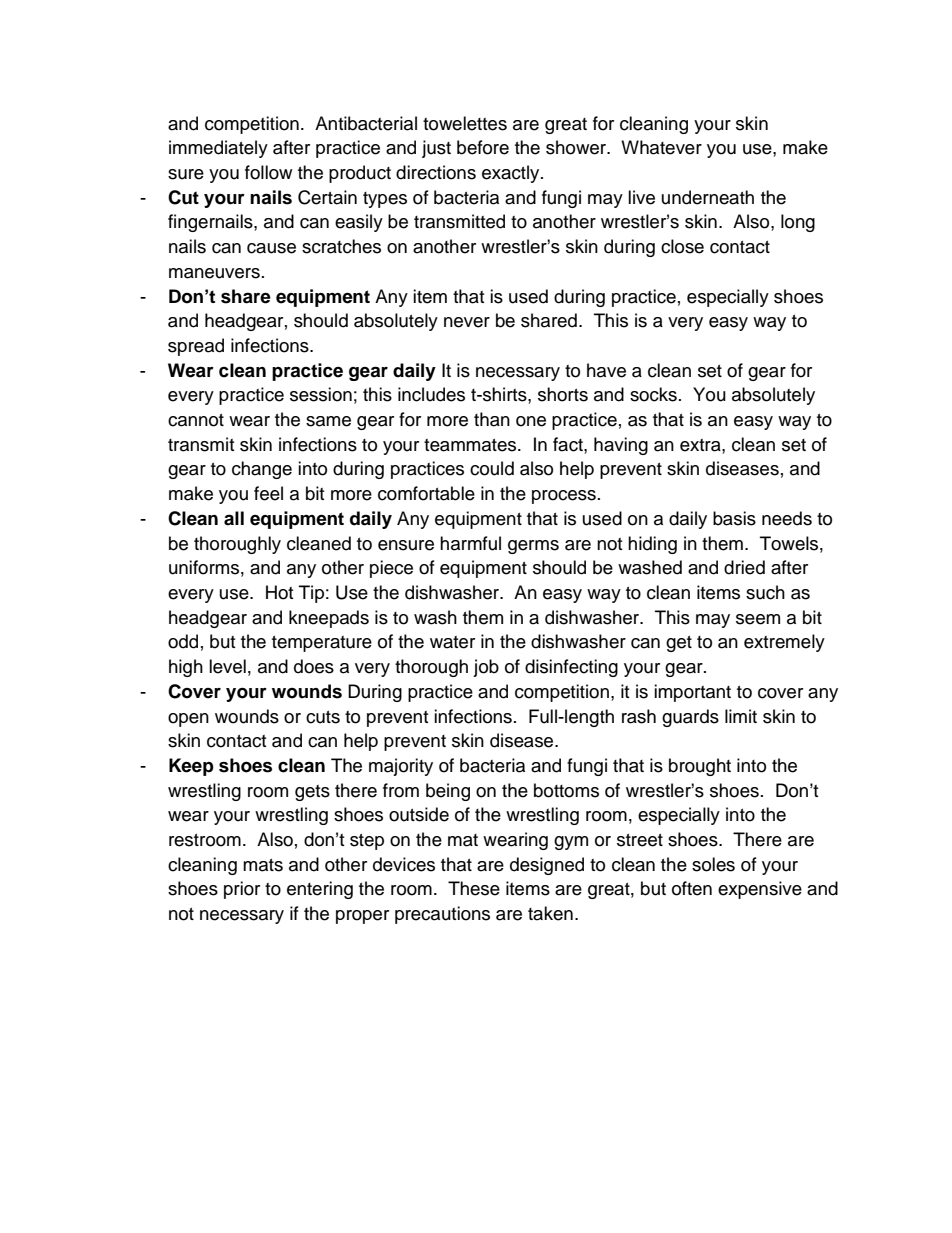 Image resolution: width=952 pixels, height=1233 pixels. What do you see at coordinates (653, 394) in the screenshot?
I see `socks` at bounding box center [653, 394].
